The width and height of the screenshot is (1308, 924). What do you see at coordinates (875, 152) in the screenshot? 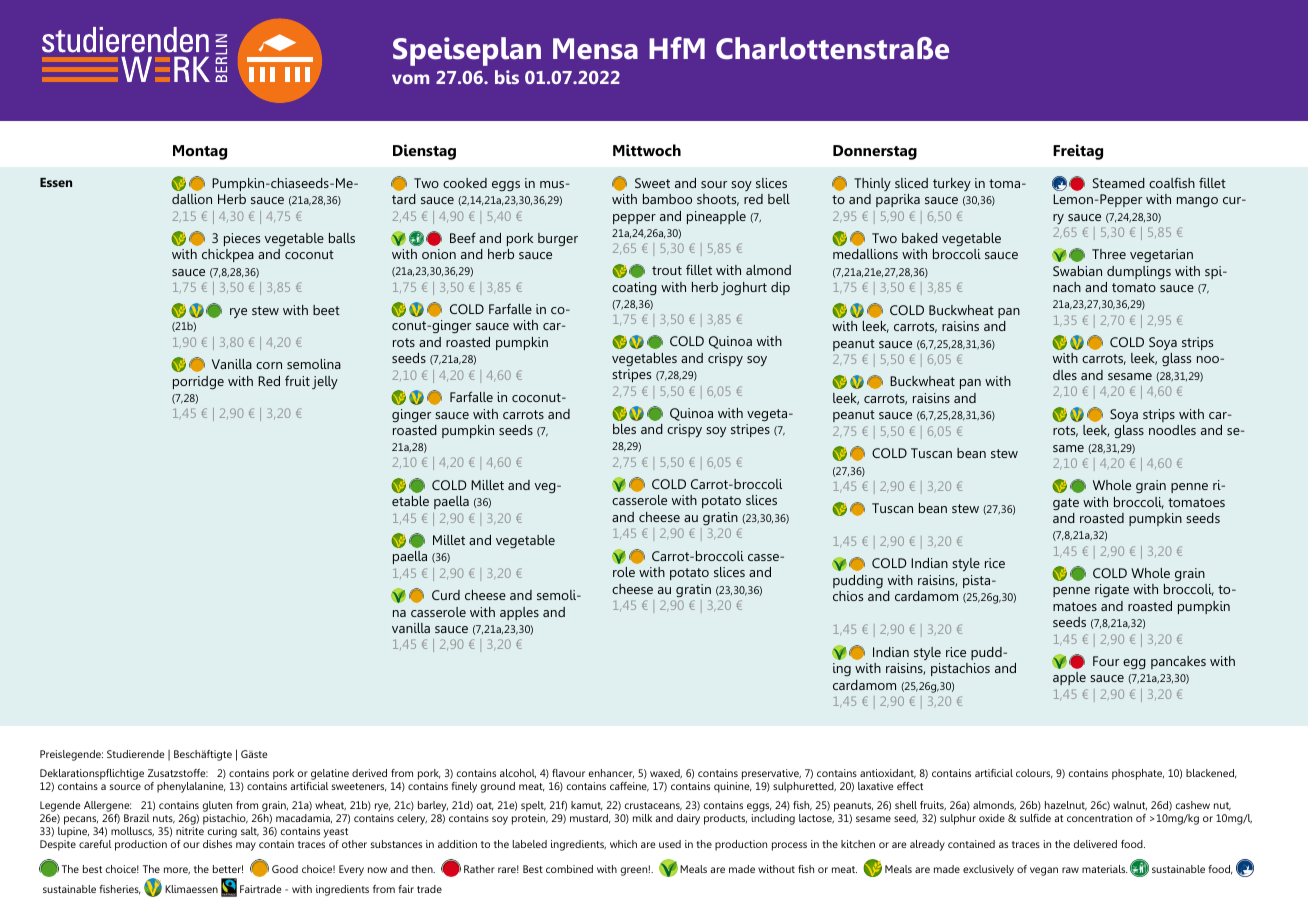
I see `Donnerstag` at bounding box center [875, 152].
